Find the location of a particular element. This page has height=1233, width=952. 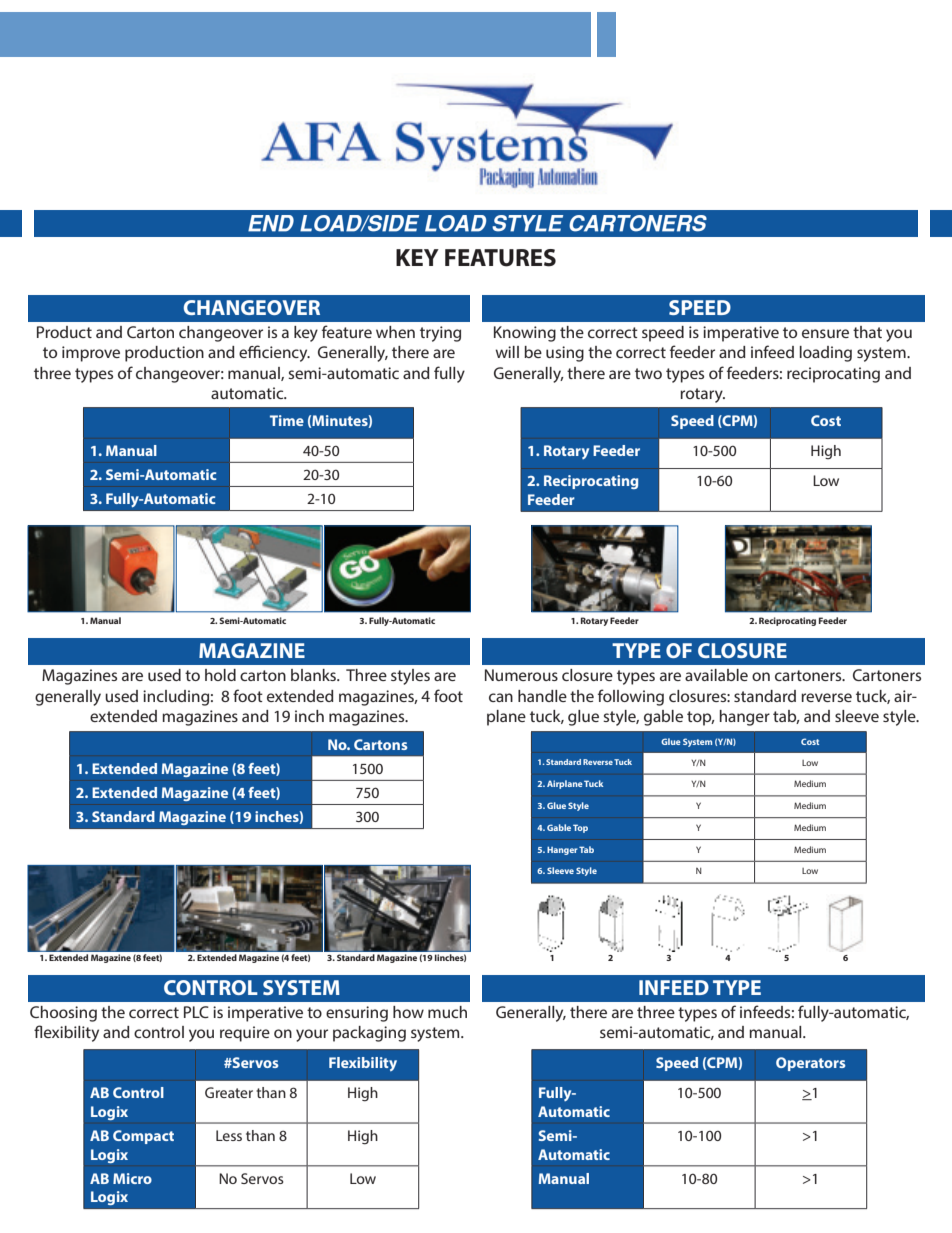

packaging is located at coordinates (369, 1034).
